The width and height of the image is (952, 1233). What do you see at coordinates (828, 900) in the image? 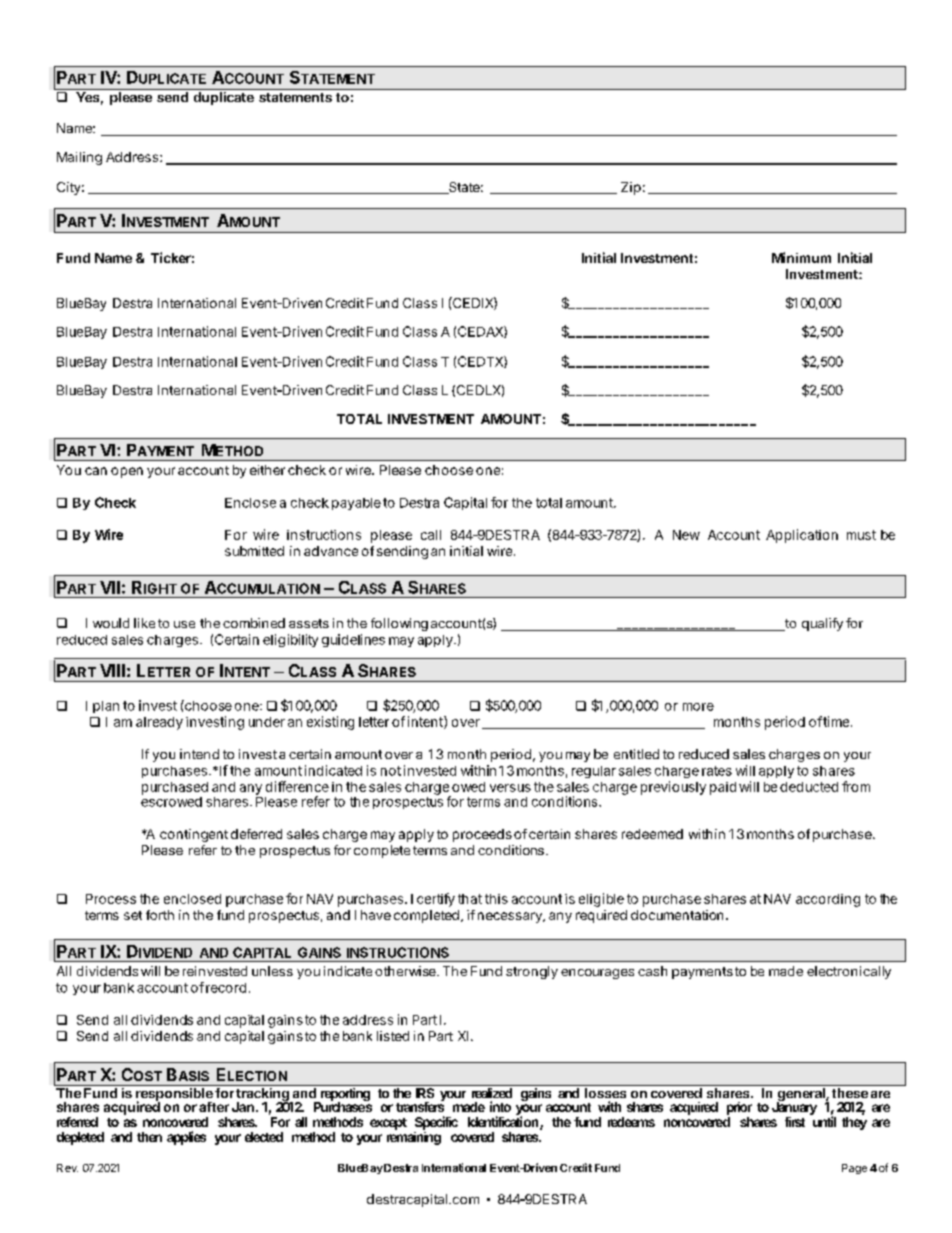
I see `according` at bounding box center [828, 900].
